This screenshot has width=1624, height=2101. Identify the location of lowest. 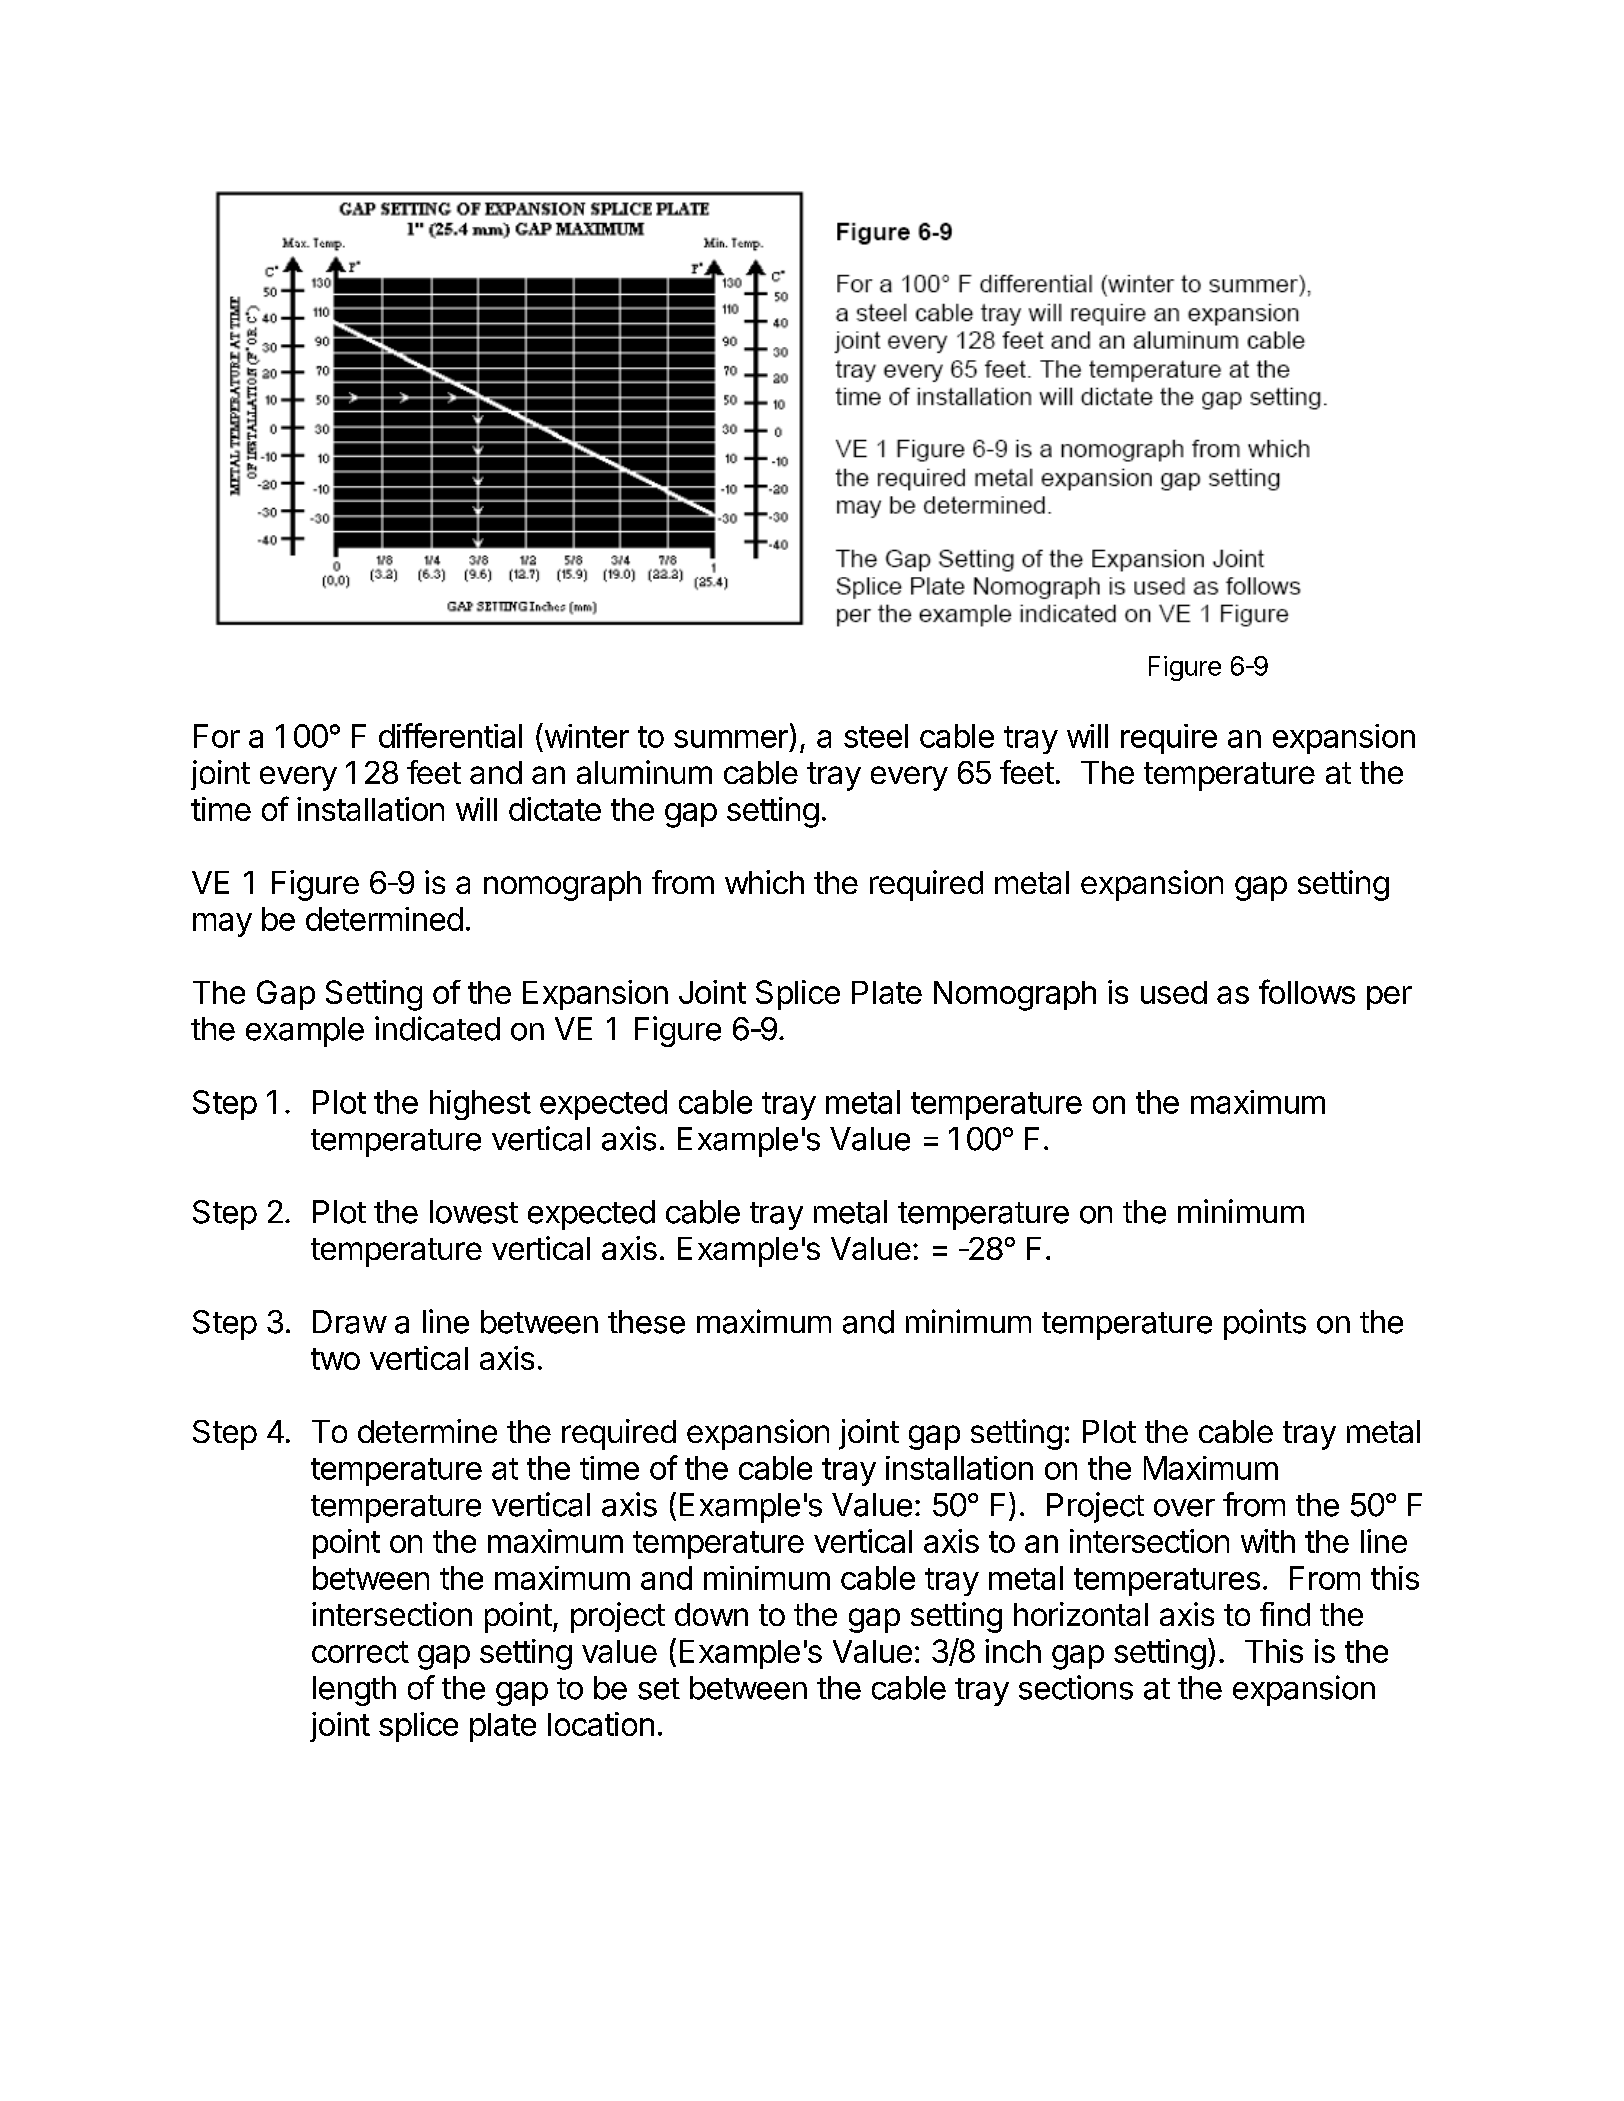
(474, 1212).
